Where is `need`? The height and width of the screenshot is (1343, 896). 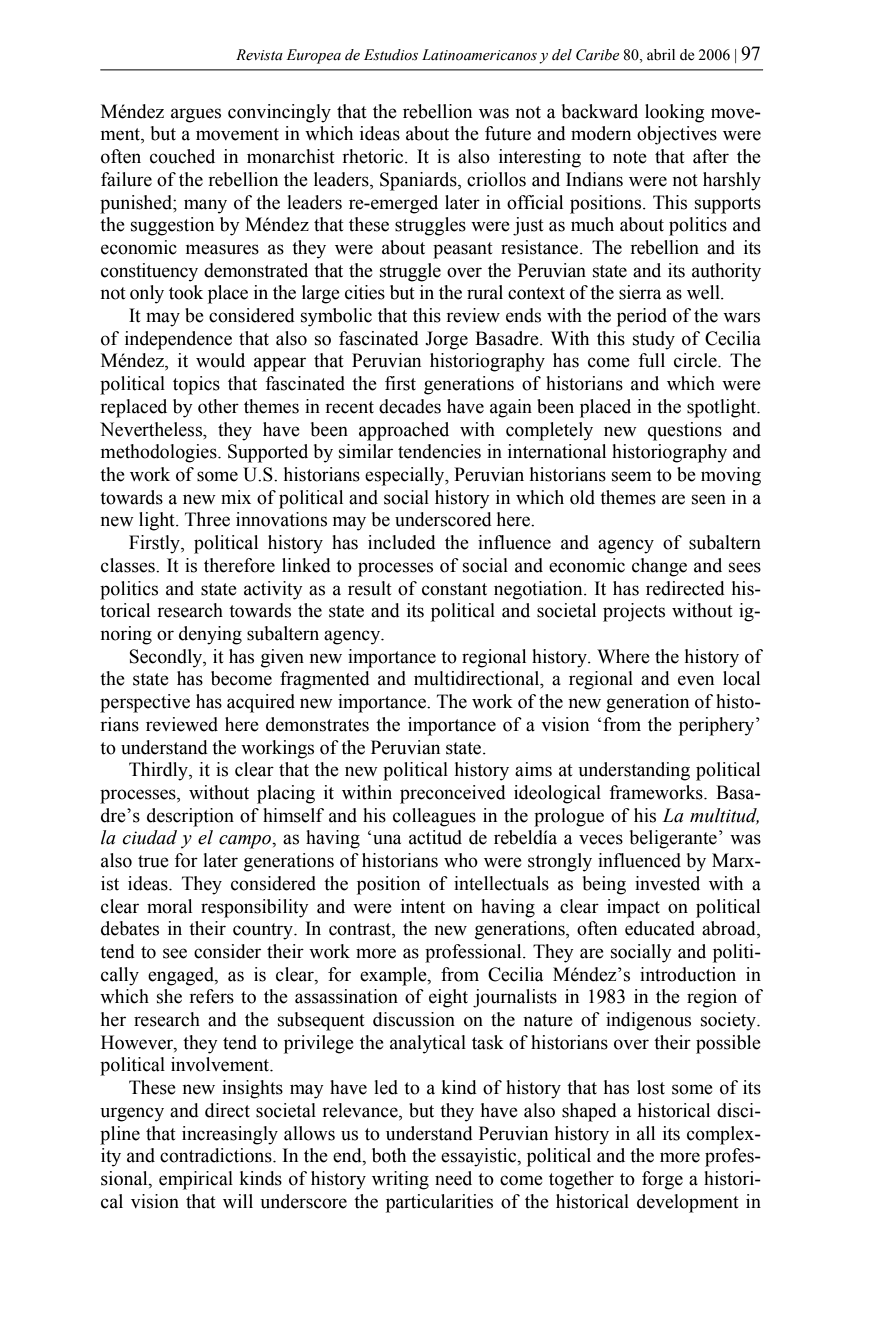 need is located at coordinates (453, 1178).
